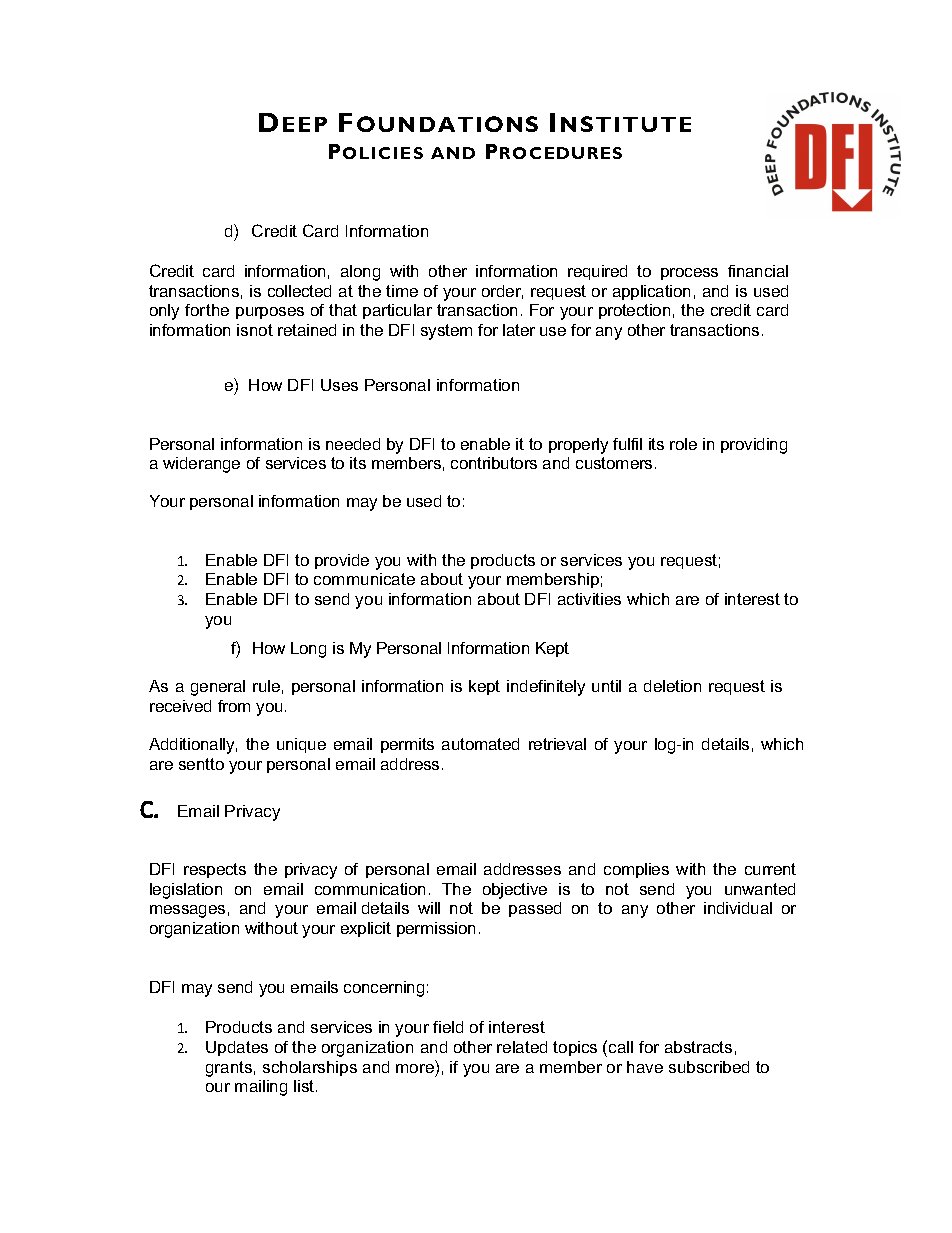 This image has height=1233, width=952. What do you see at coordinates (672, 686) in the image?
I see `deletion` at bounding box center [672, 686].
